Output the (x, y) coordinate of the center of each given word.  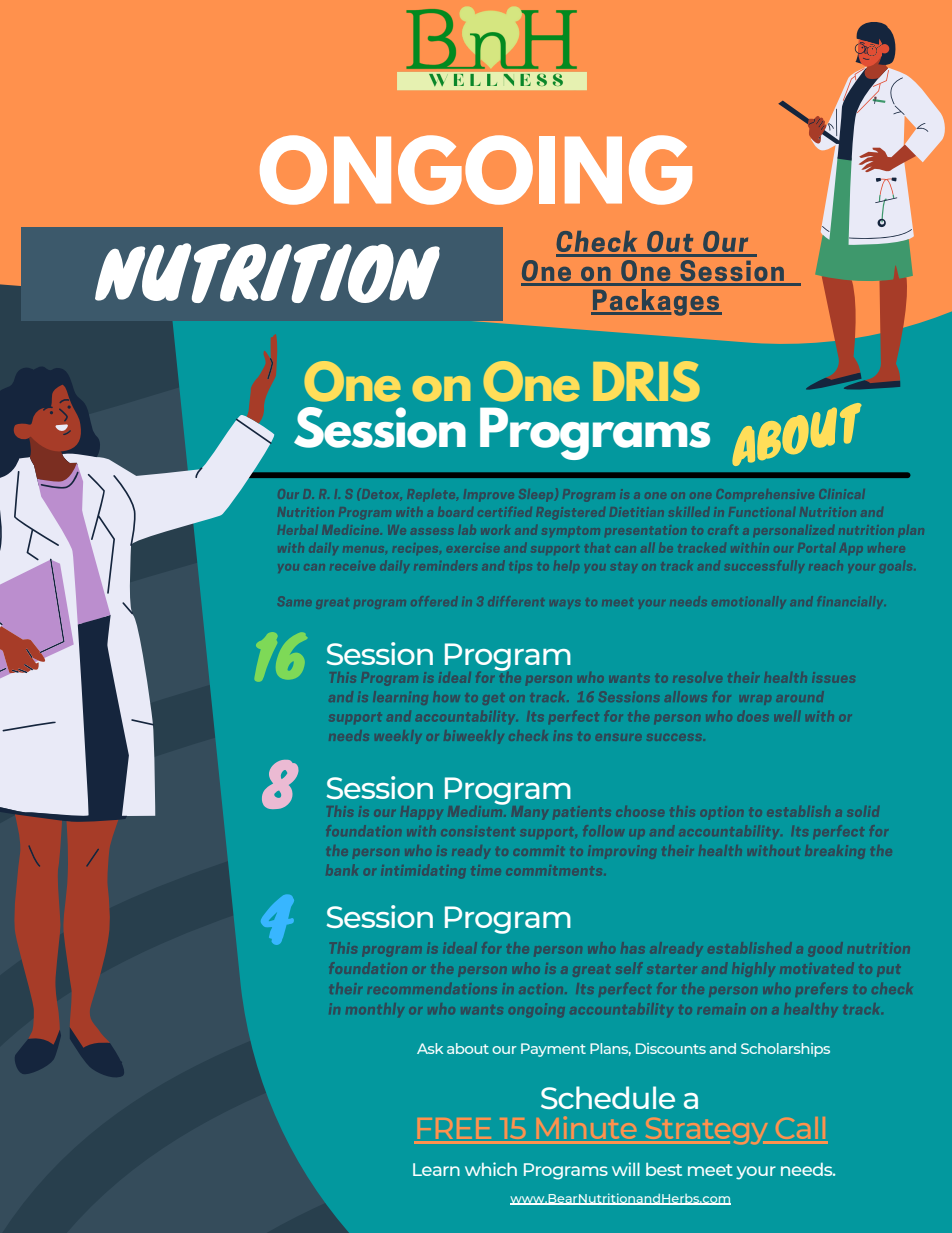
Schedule (608, 1097)
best (664, 1169)
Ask (430, 1048)
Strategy (707, 1131)
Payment (553, 1050)
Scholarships (785, 1050)
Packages (656, 302)
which (491, 1169)
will (626, 1169)
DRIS (646, 381)
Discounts (671, 1048)
